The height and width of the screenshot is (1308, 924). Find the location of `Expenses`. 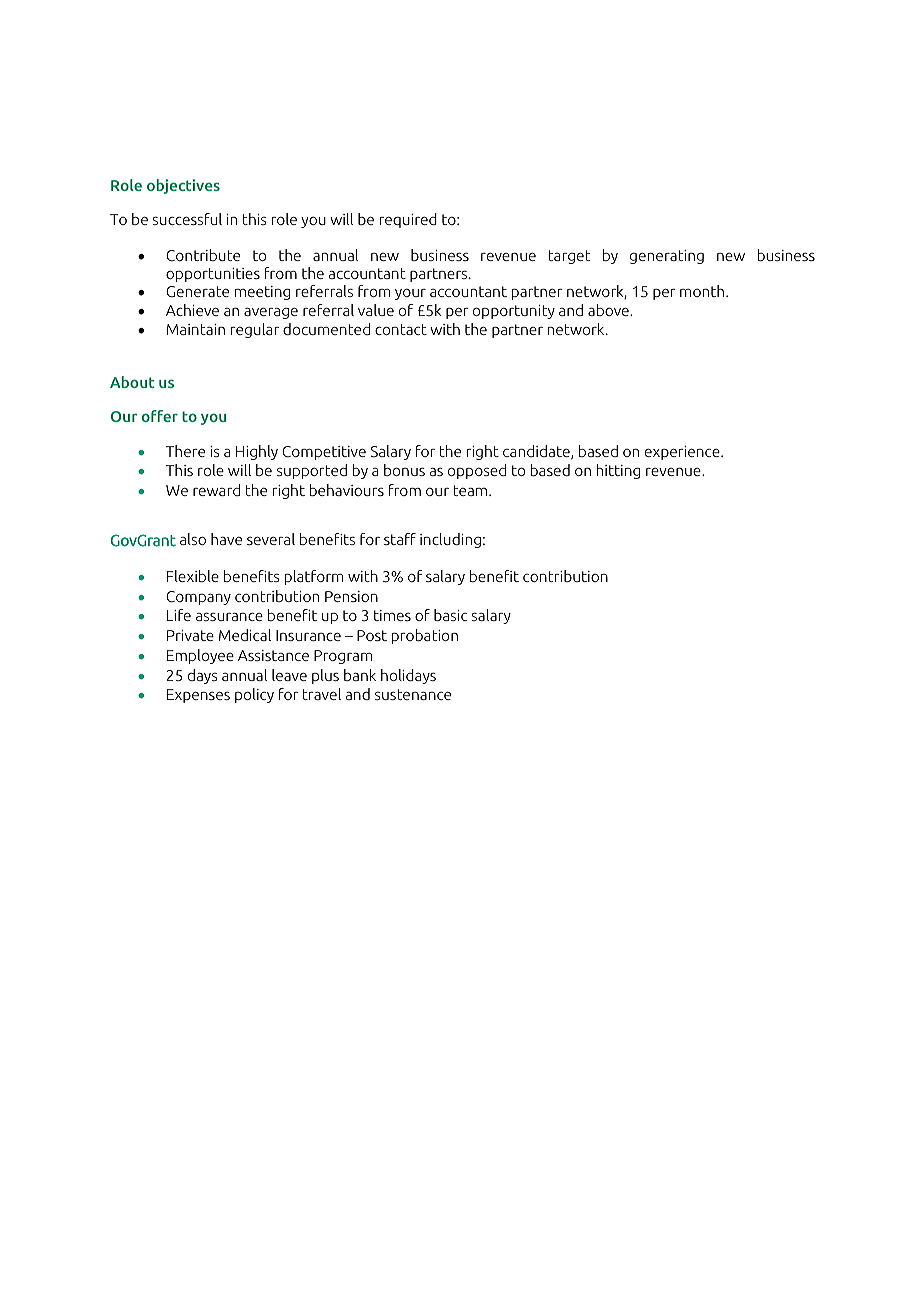

Expenses is located at coordinates (198, 696).
